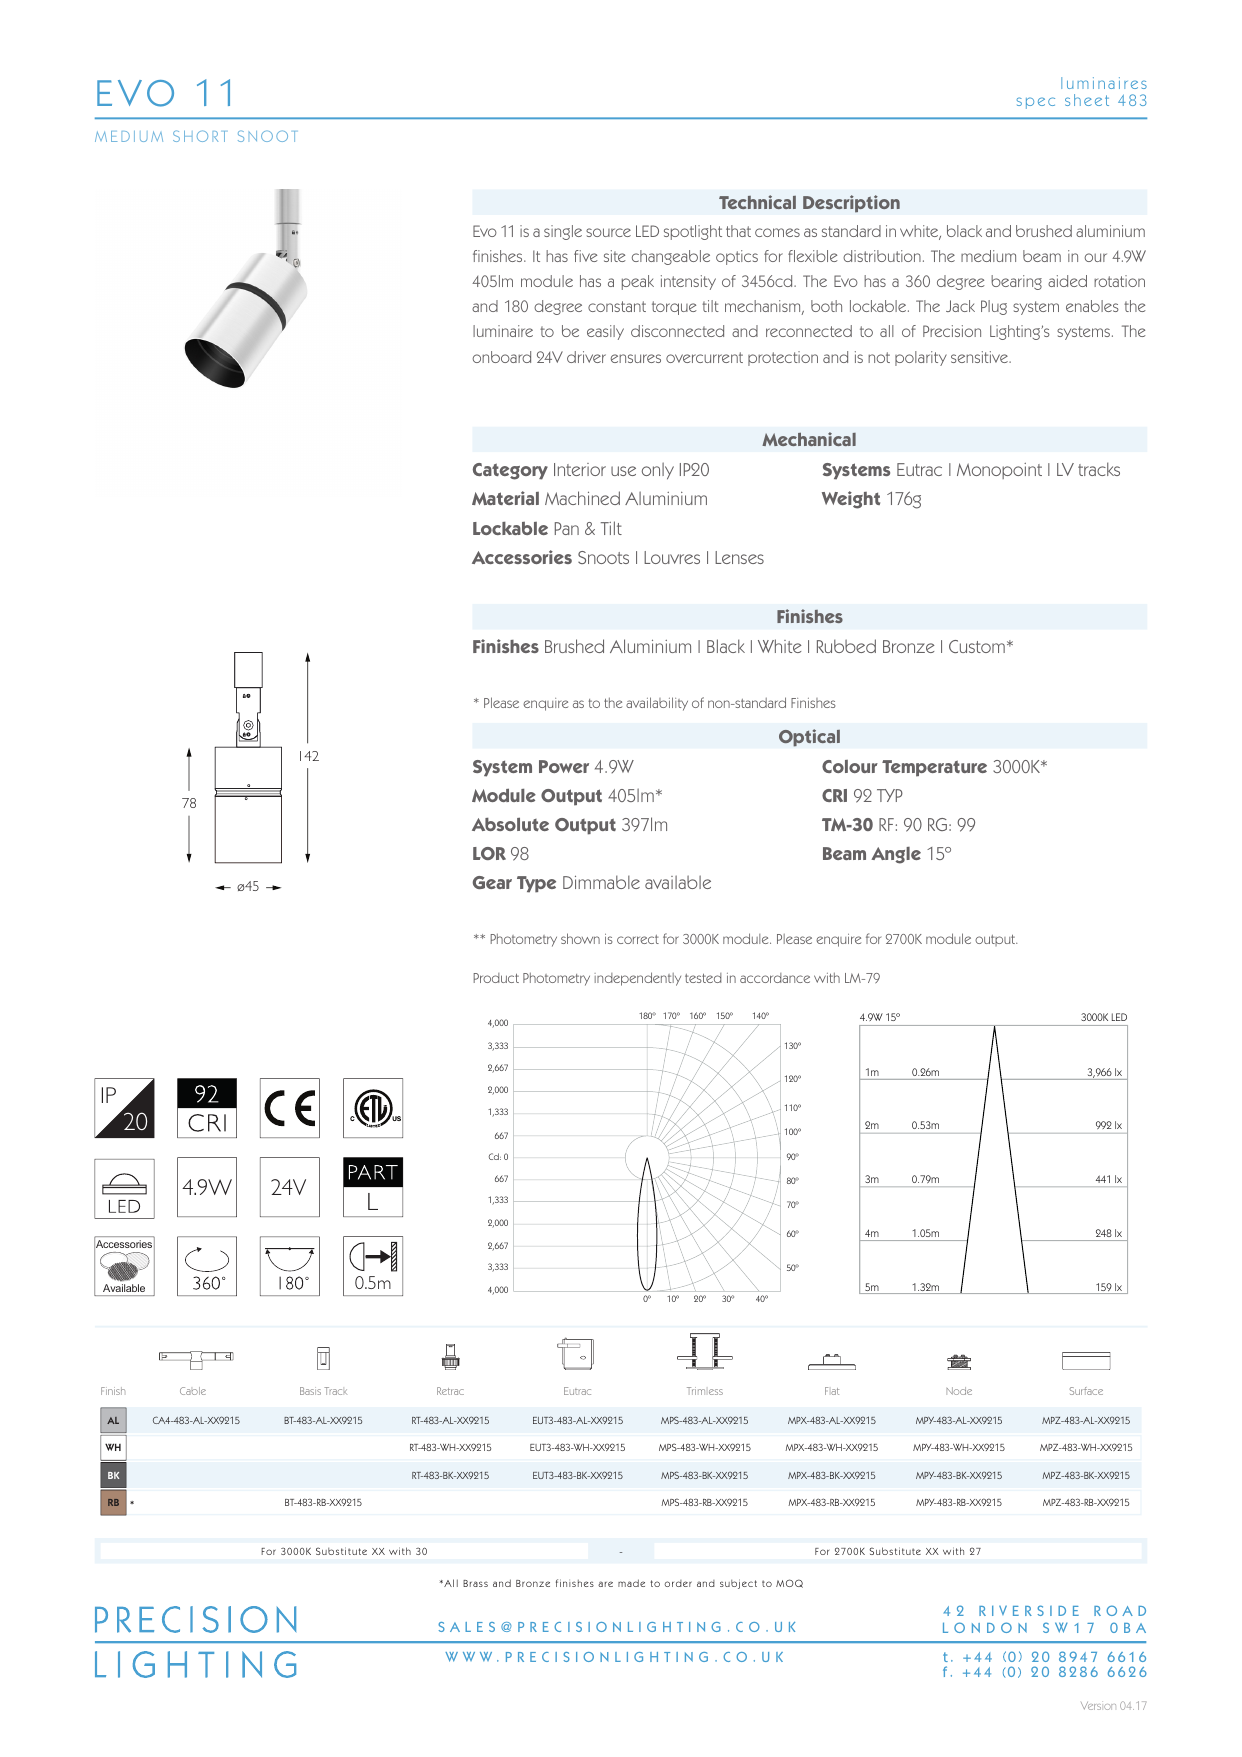 Image resolution: width=1242 pixels, height=1757 pixels. Describe the element at coordinates (505, 498) in the image. I see `Material` at that location.
